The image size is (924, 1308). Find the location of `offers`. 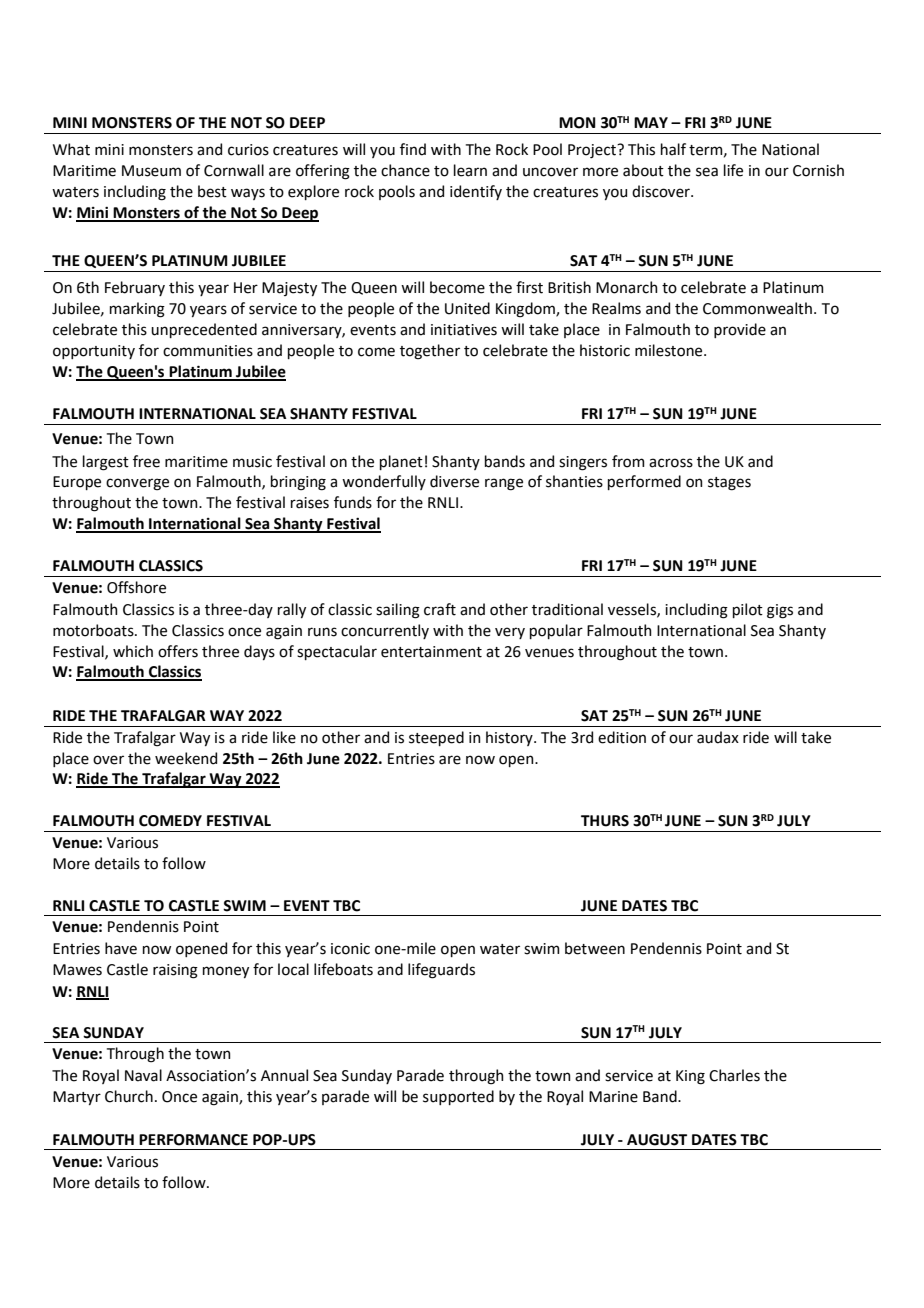

offers is located at coordinates (178, 651).
